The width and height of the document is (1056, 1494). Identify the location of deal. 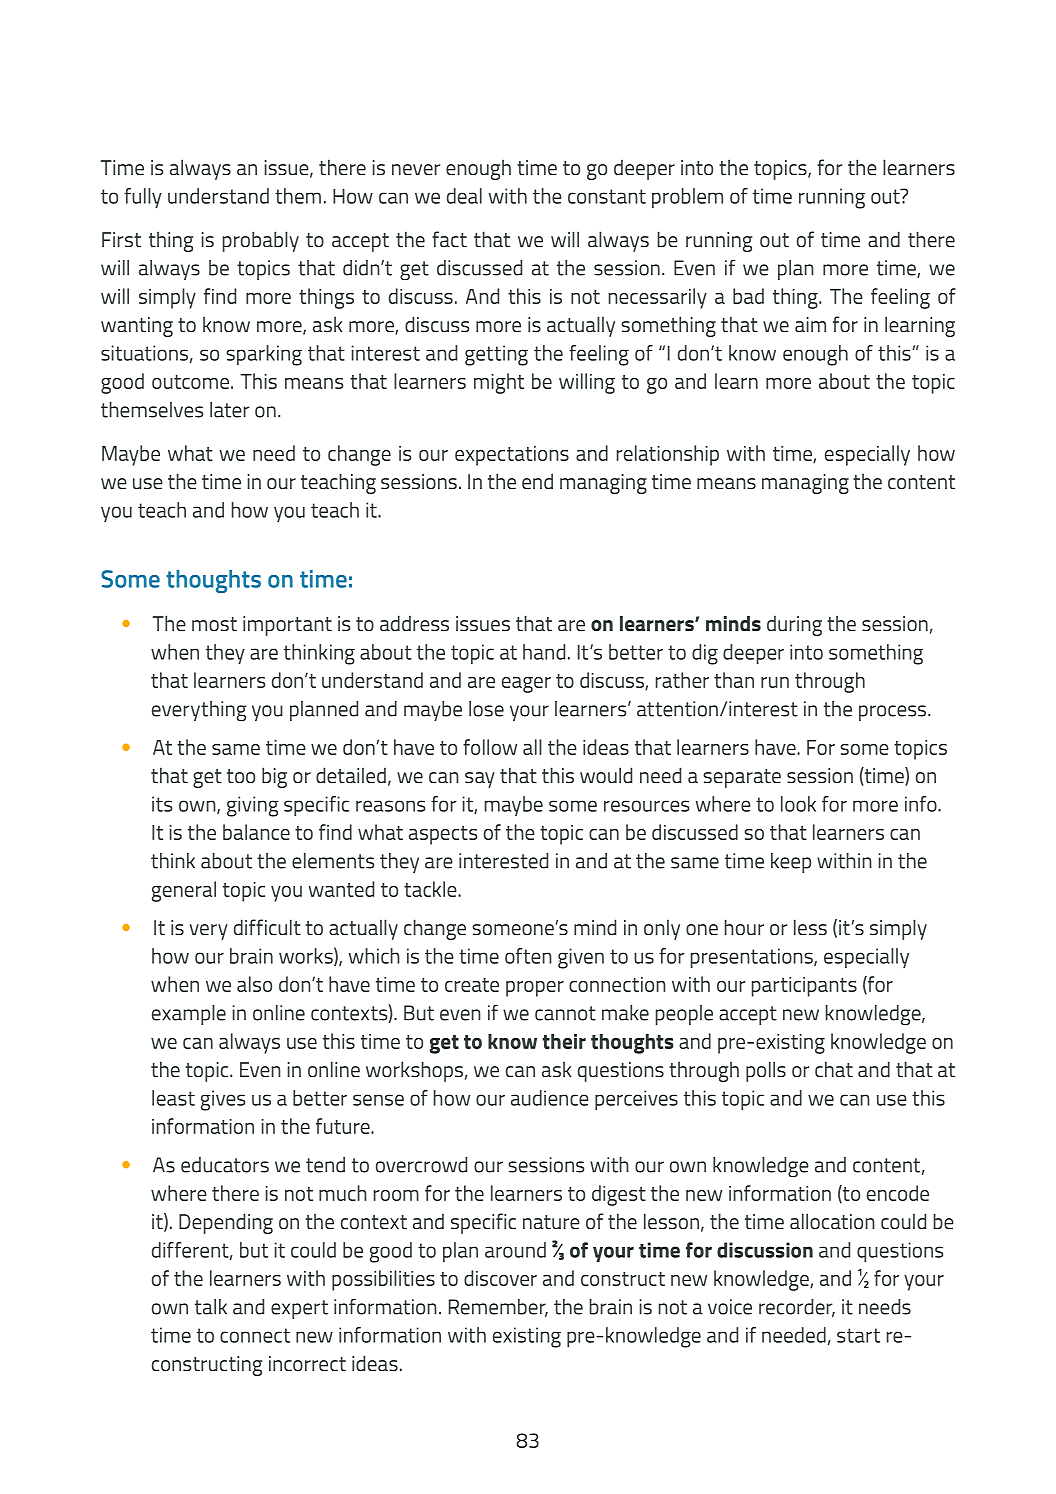
(464, 196).
